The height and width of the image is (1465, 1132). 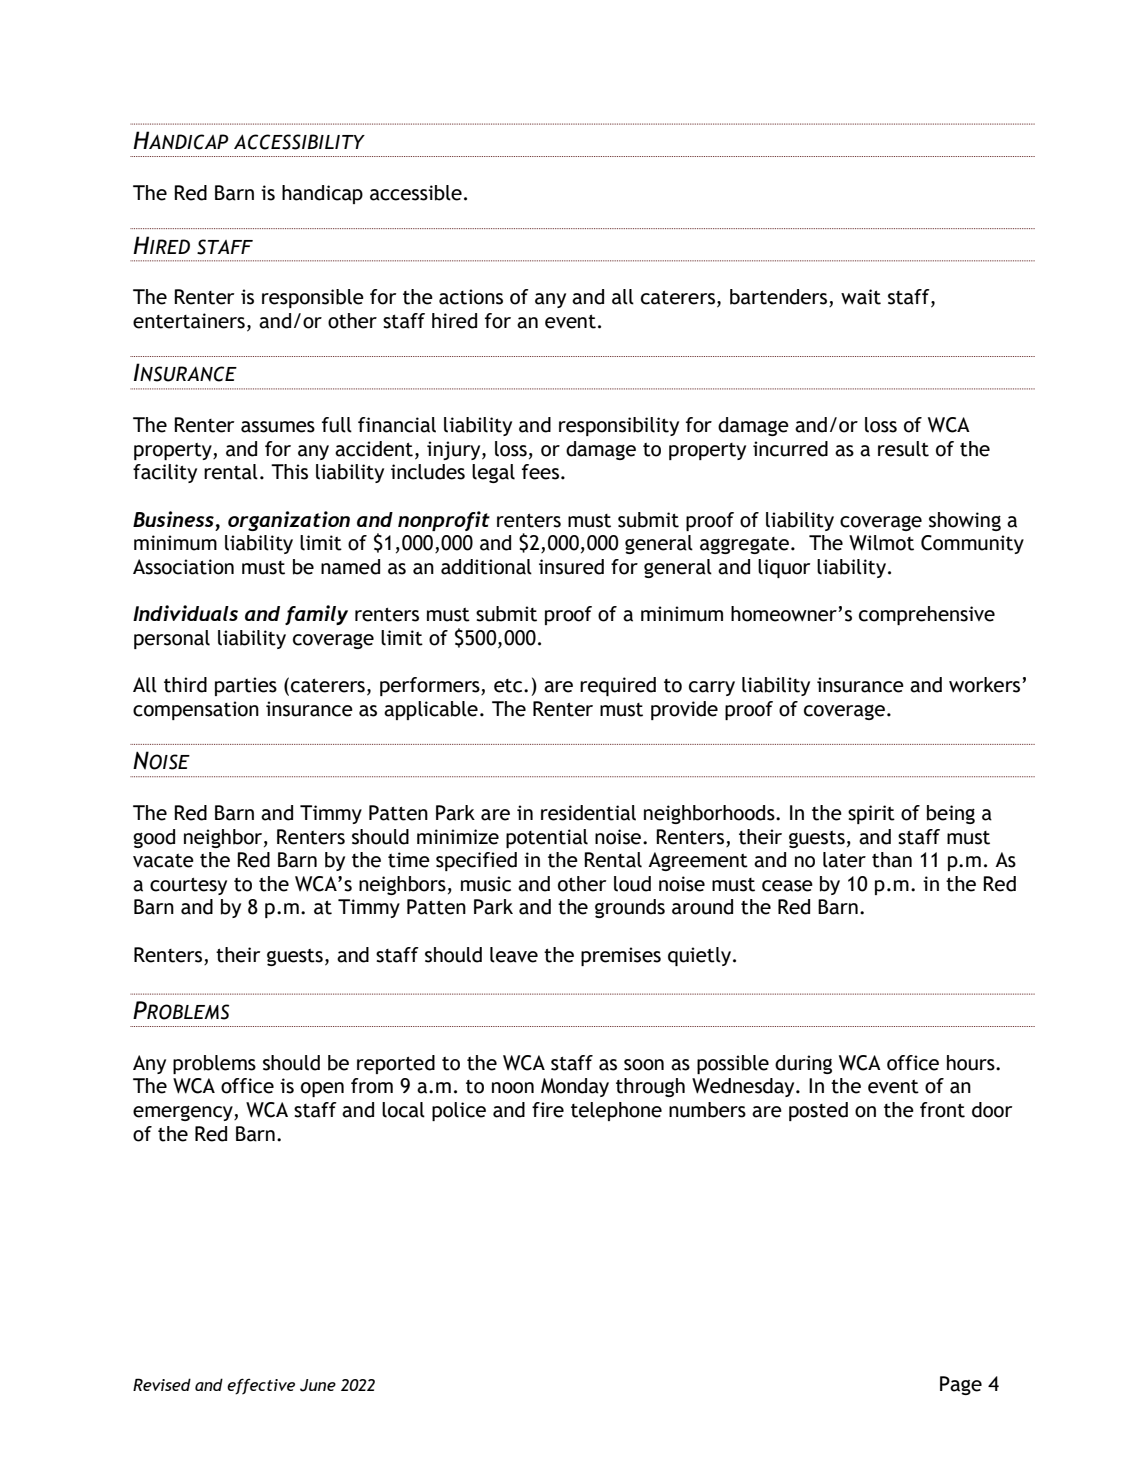 What do you see at coordinates (961, 1385) in the image?
I see `Page` at bounding box center [961, 1385].
